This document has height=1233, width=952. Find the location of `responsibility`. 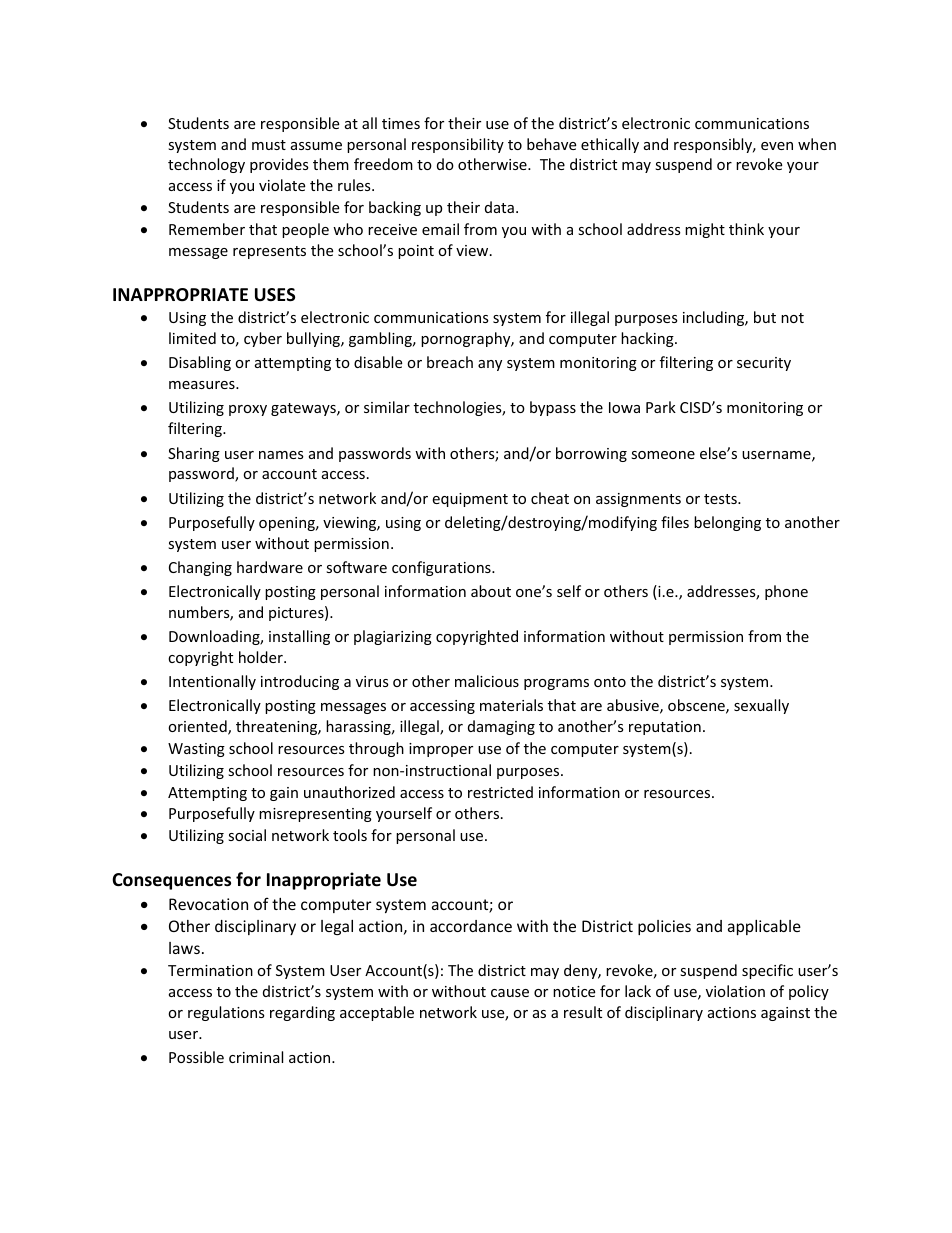

responsibility is located at coordinates (458, 145).
